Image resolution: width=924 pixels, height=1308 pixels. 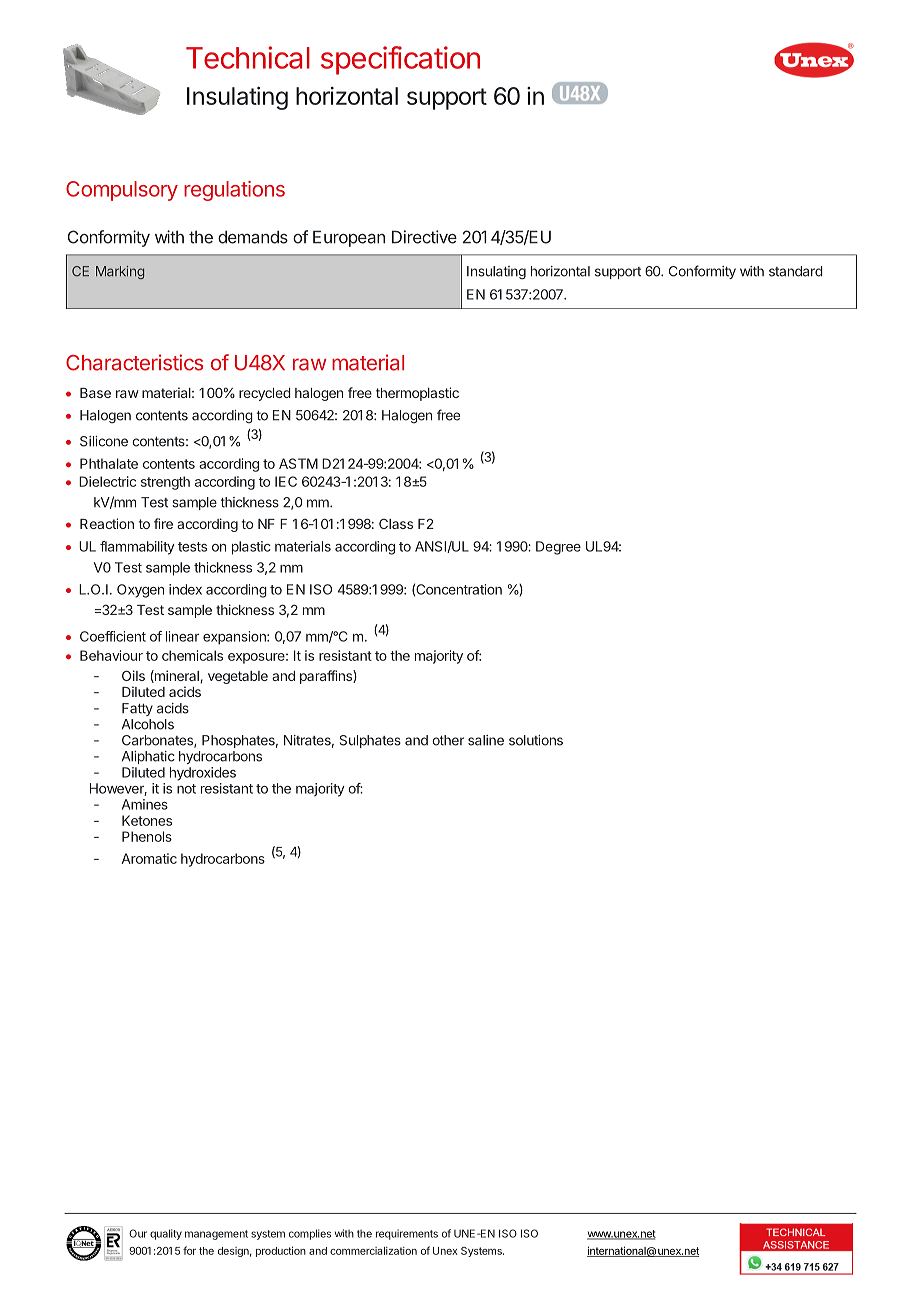 What do you see at coordinates (448, 740) in the screenshot?
I see `other` at bounding box center [448, 740].
